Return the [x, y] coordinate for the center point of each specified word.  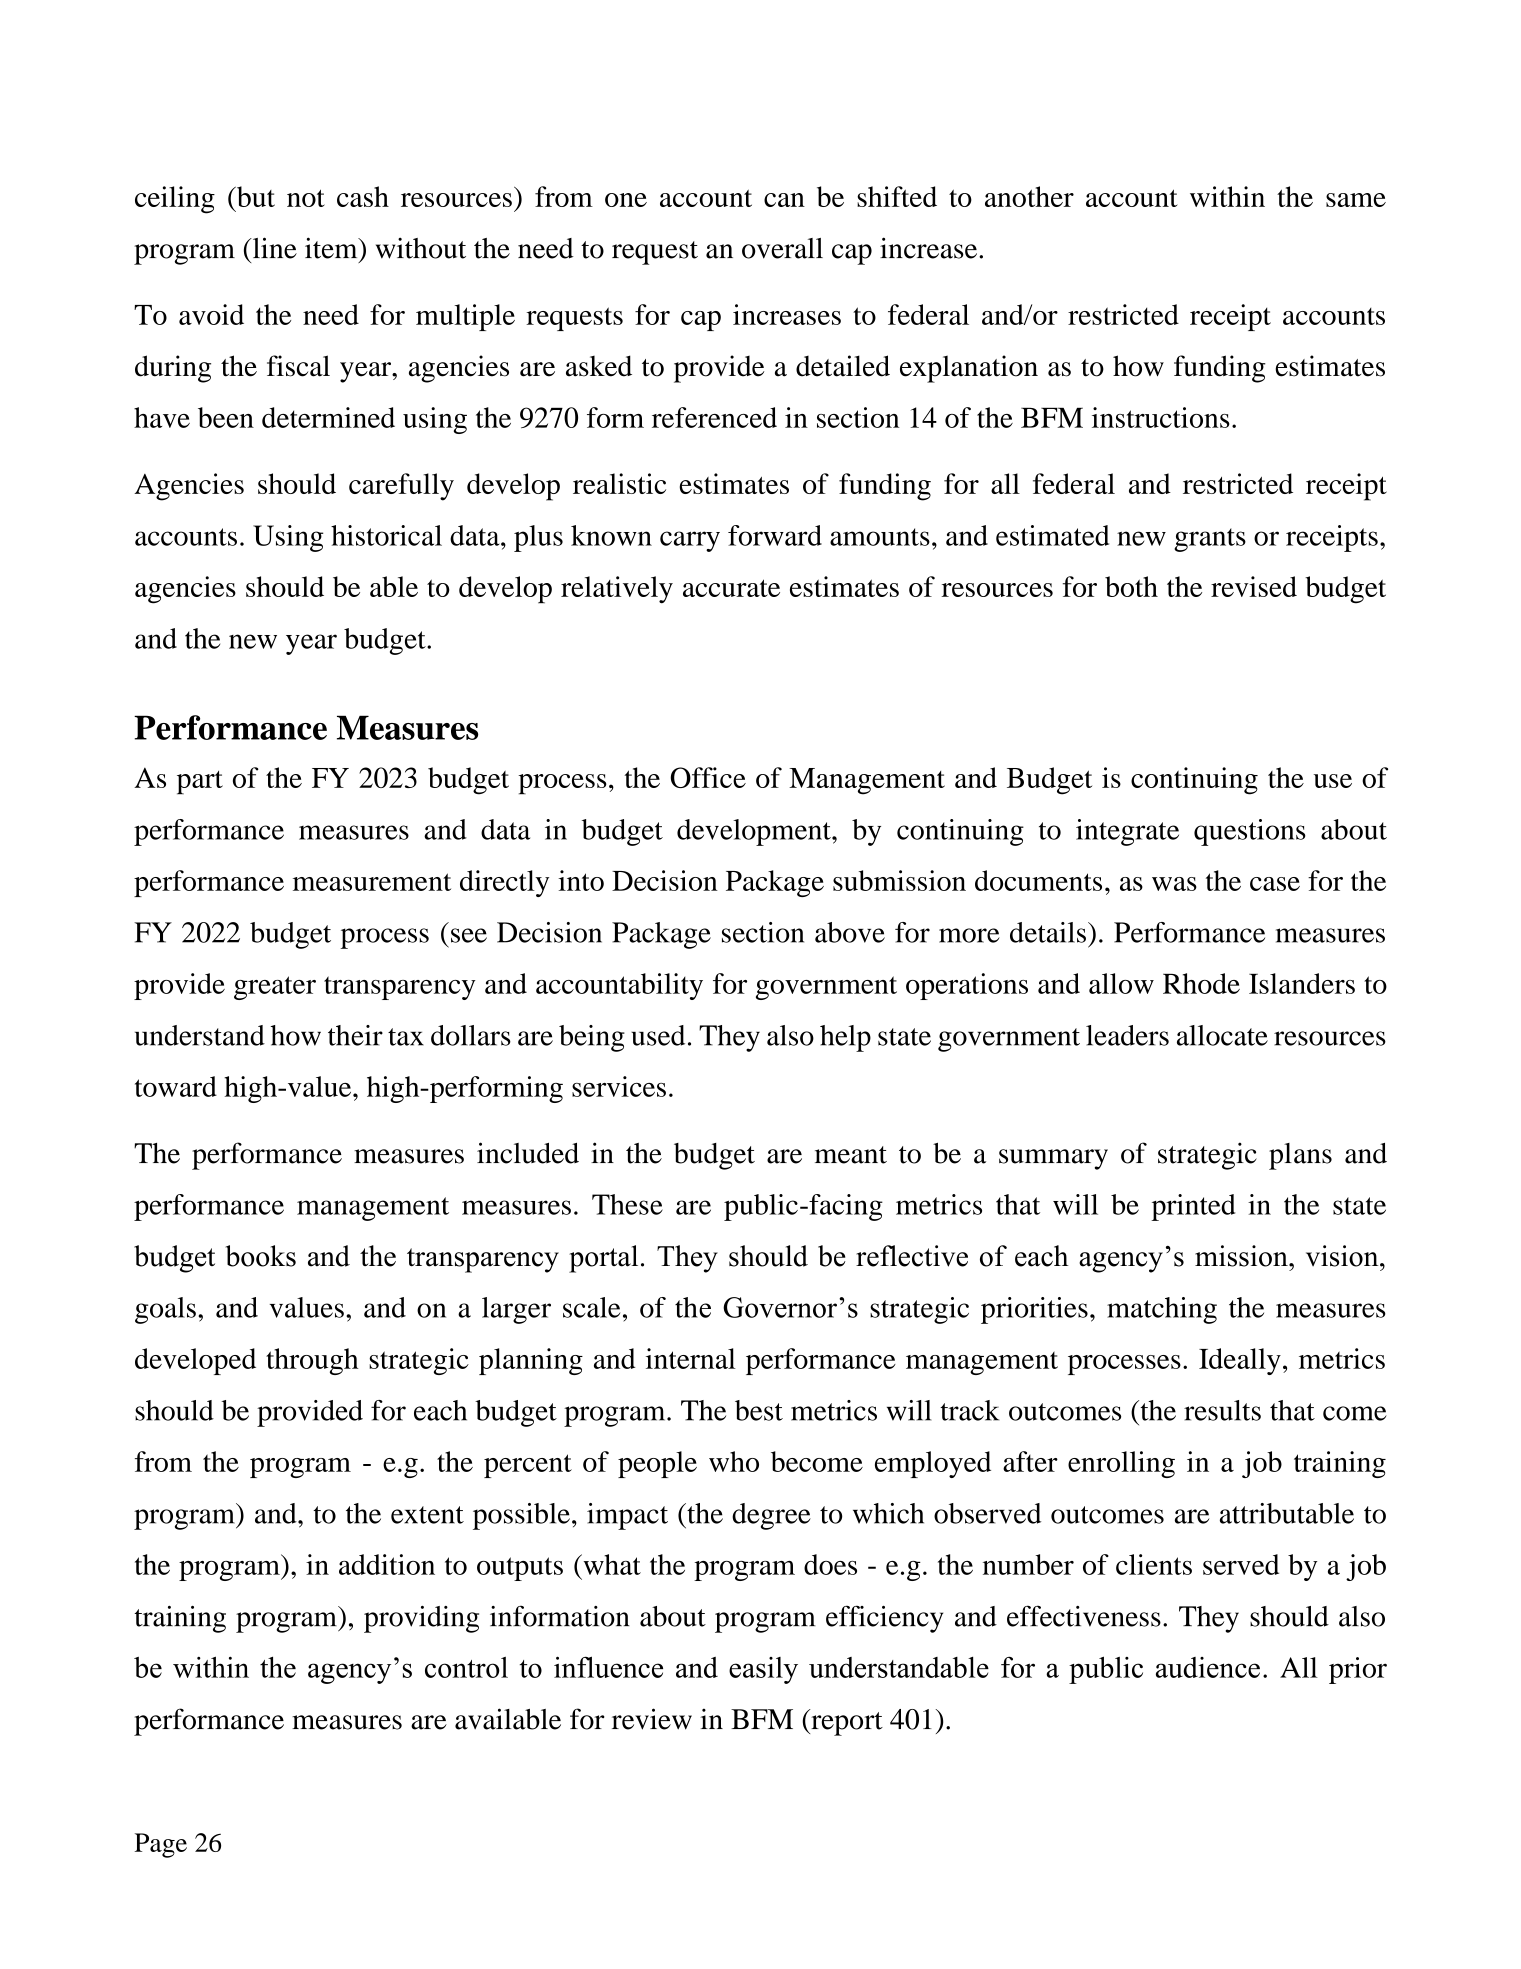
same [1356, 200]
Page [161, 1845]
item [332, 248]
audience [1208, 1667]
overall [782, 248]
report [846, 1722]
